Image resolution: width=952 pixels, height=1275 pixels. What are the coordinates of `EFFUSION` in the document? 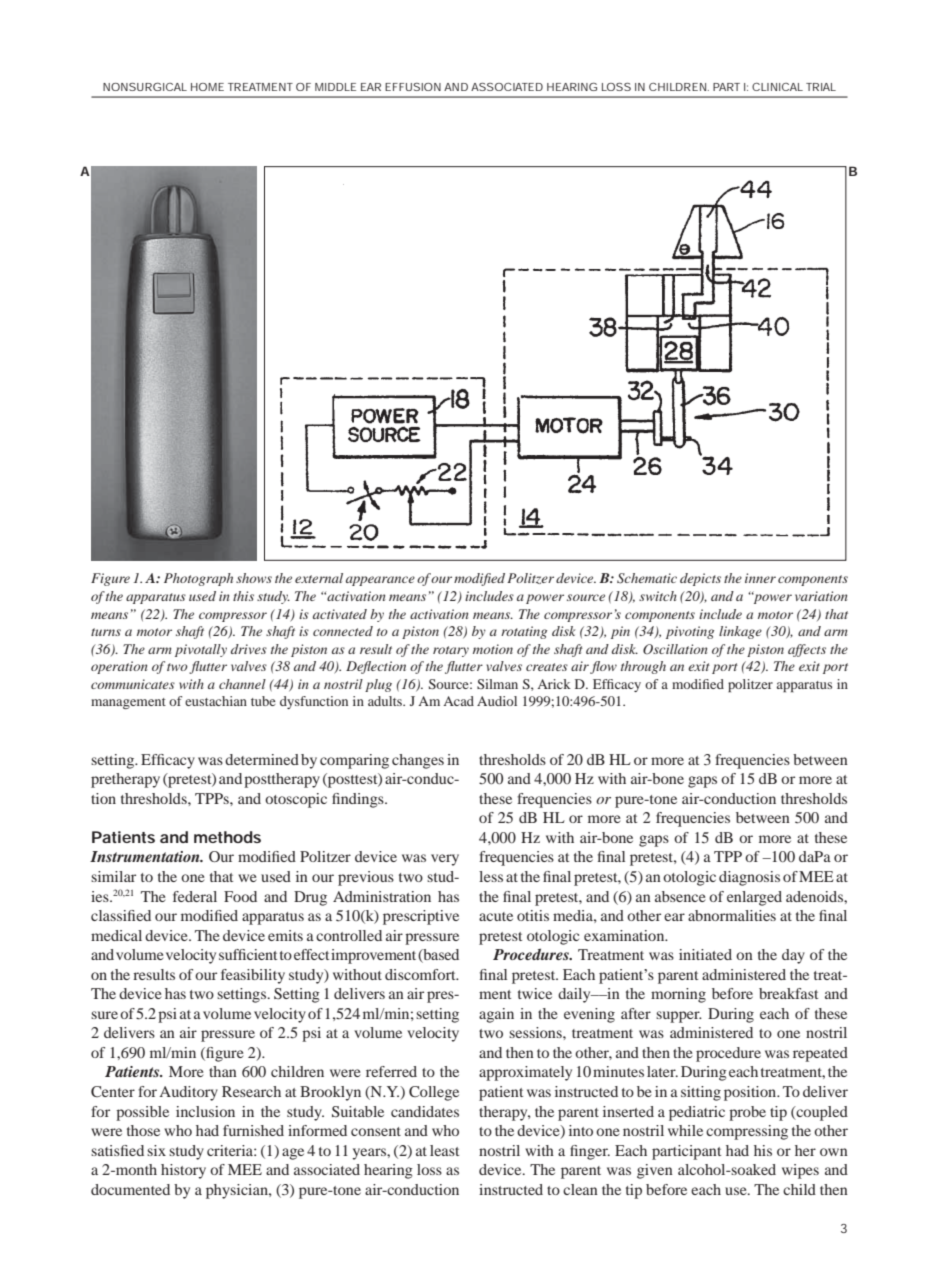 It's located at (413, 87).
